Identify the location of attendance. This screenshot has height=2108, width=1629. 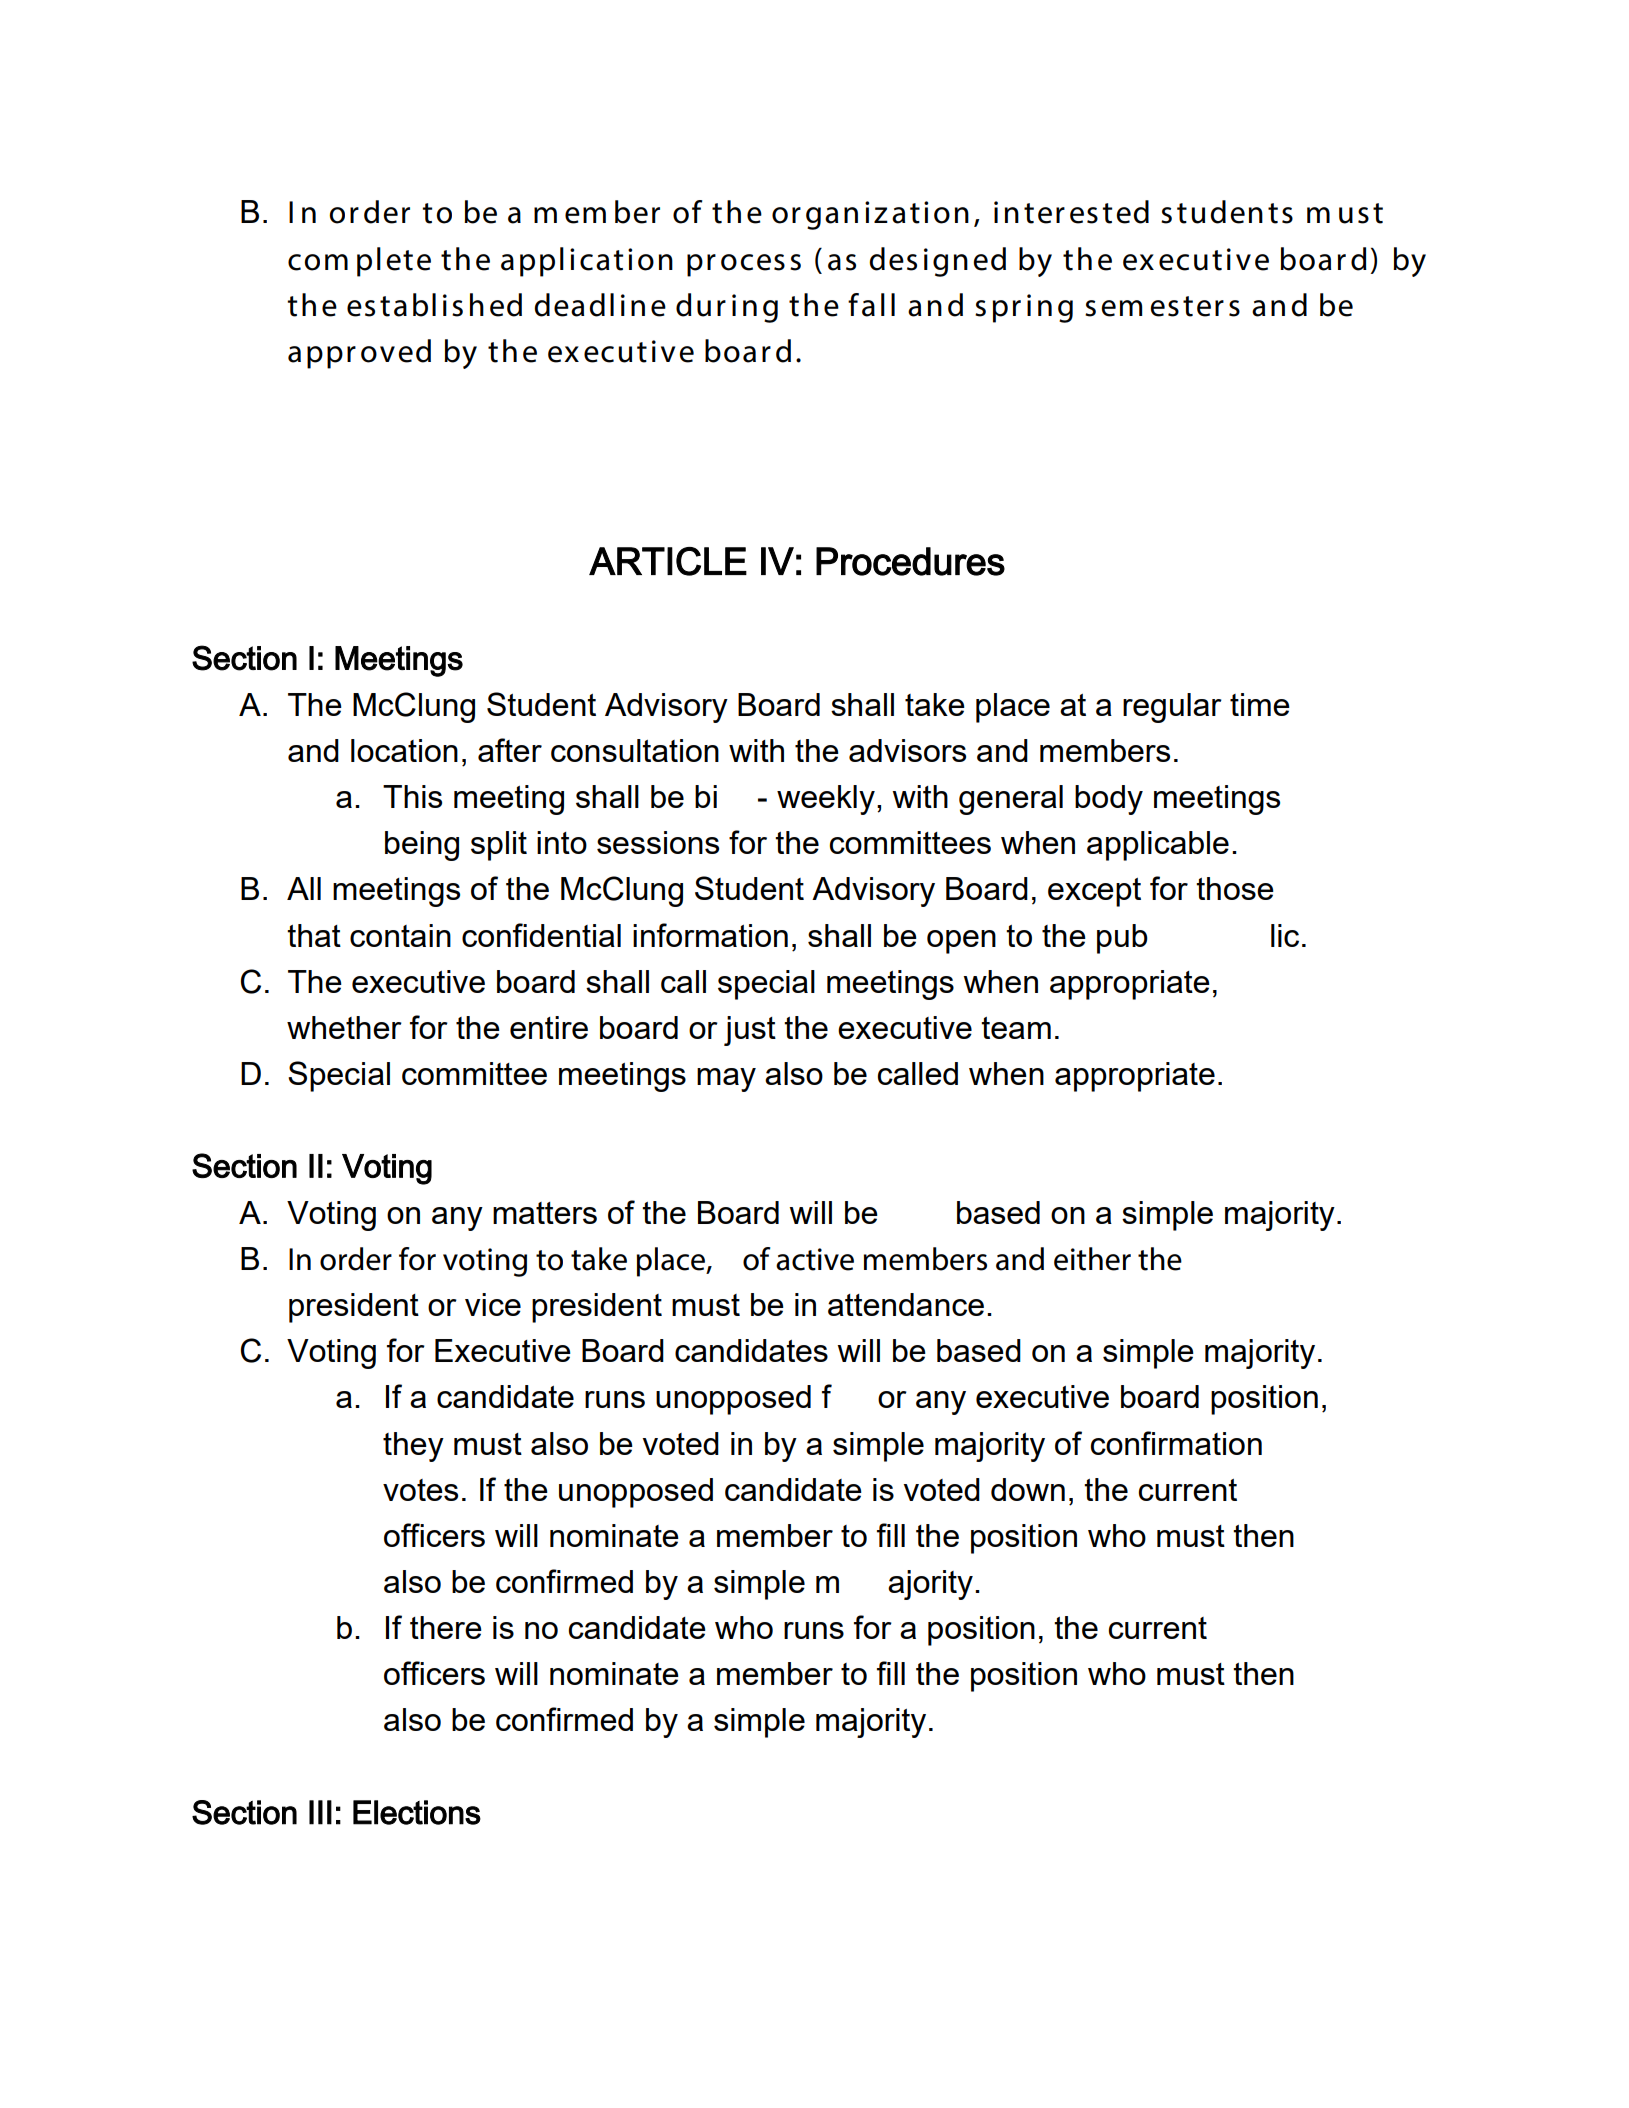
(906, 1304).
